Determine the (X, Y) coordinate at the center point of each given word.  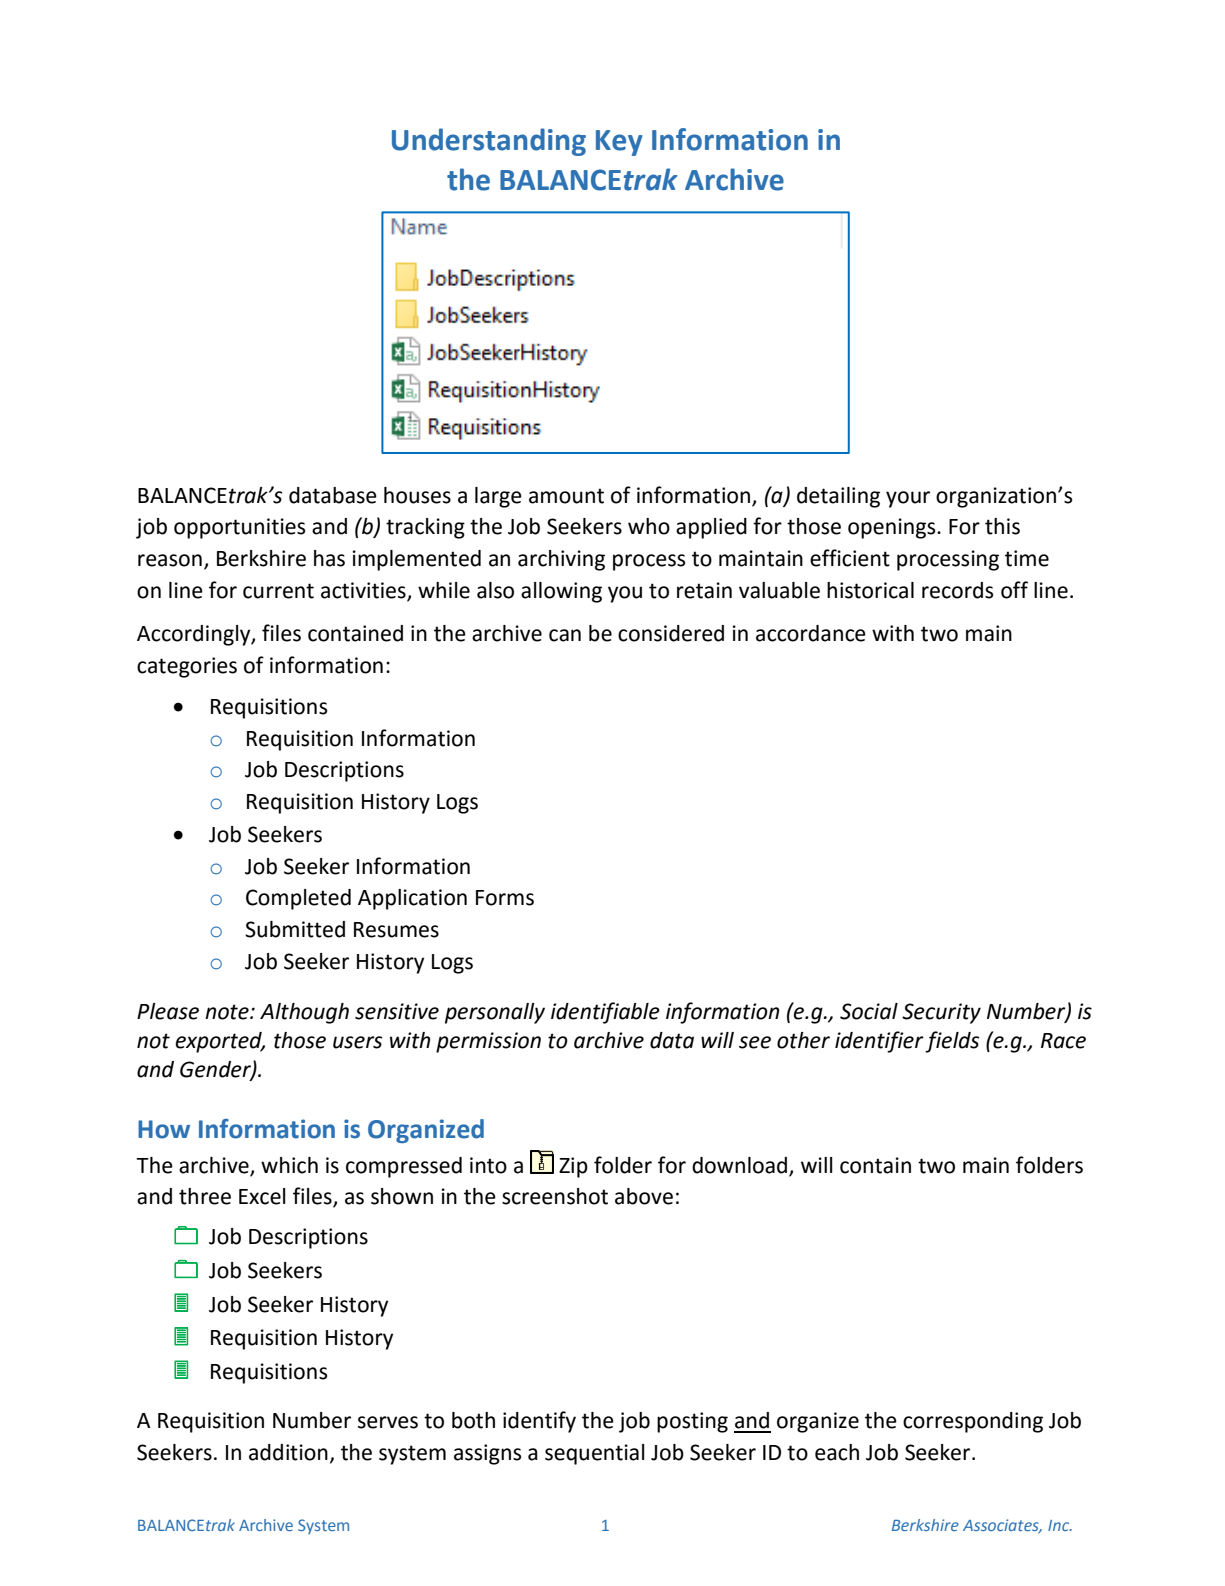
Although (304, 1013)
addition (288, 1452)
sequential (595, 1454)
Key (619, 143)
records (957, 590)
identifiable (605, 1013)
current (278, 591)
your (908, 499)
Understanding (489, 142)
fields (952, 1042)
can (565, 635)
